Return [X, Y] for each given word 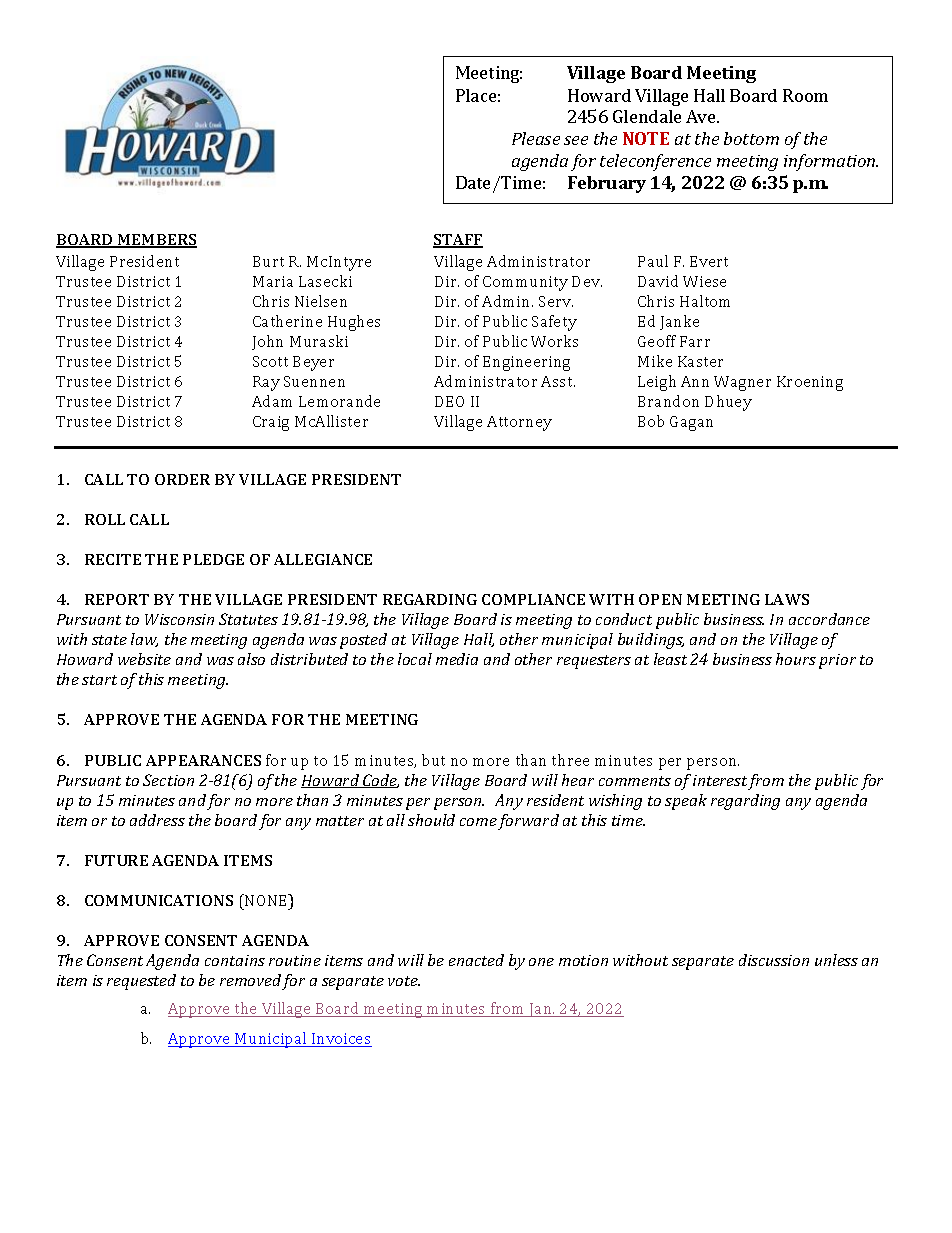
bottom [751, 138]
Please [536, 138]
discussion [774, 960]
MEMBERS [156, 241]
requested [141, 982]
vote [404, 981]
